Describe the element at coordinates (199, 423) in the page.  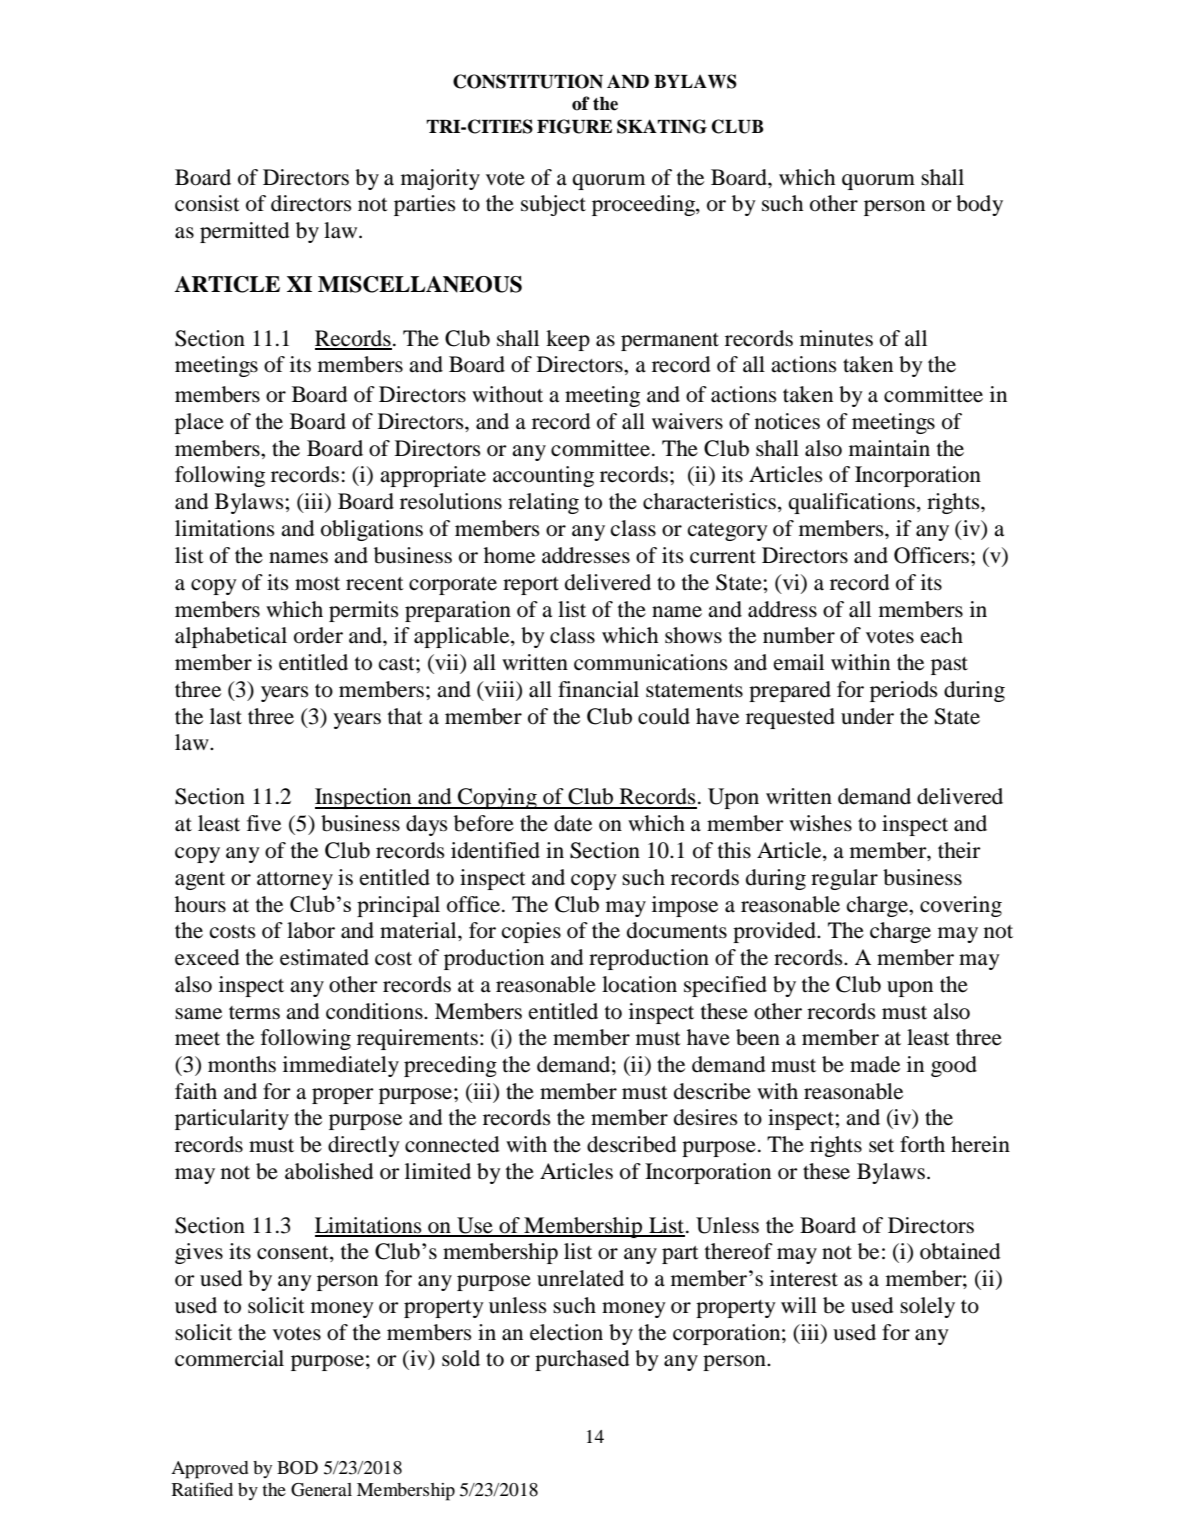
I see `place` at that location.
